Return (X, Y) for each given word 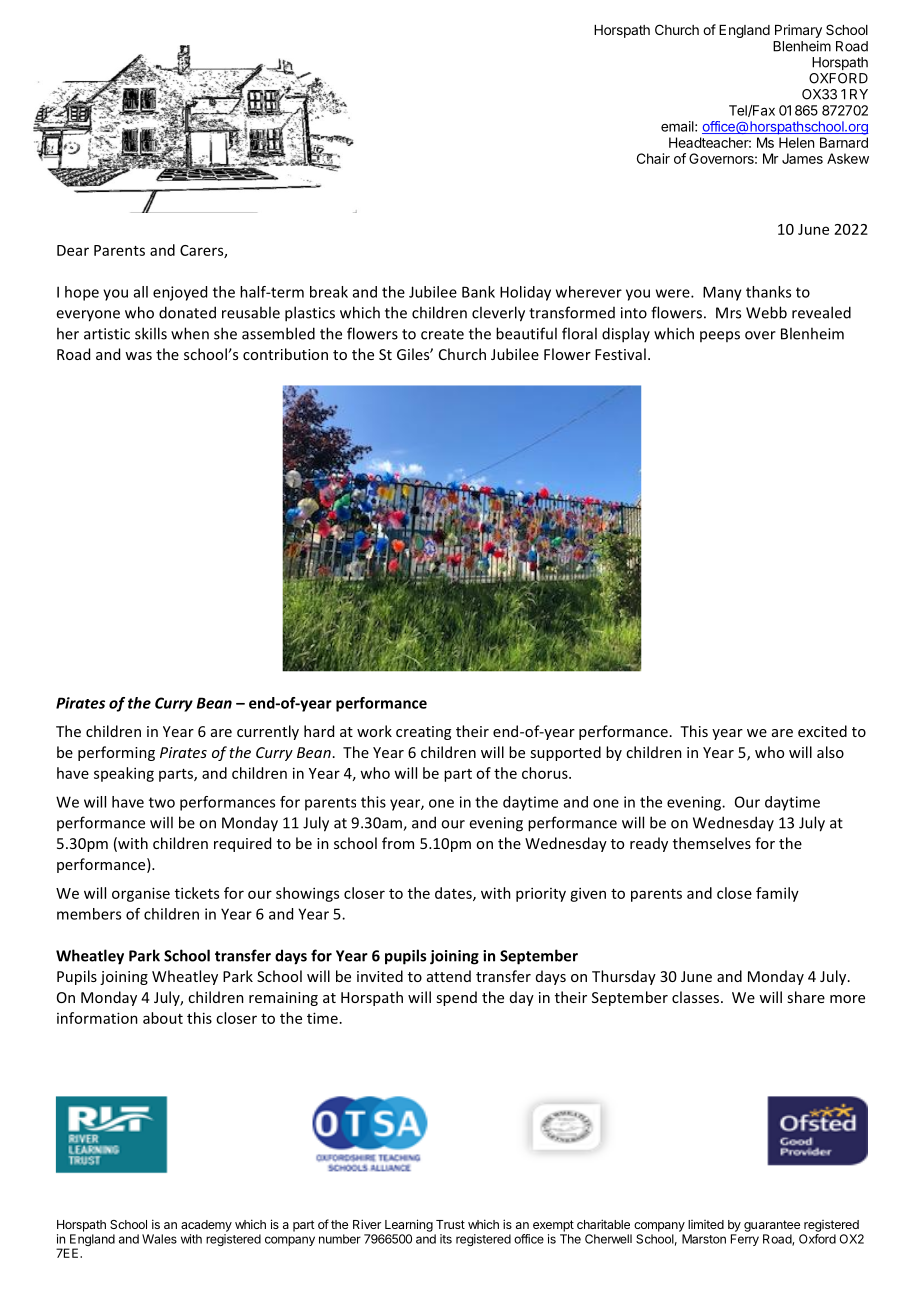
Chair (653, 158)
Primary (798, 31)
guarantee (772, 1226)
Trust (450, 1224)
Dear (73, 250)
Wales (159, 1239)
